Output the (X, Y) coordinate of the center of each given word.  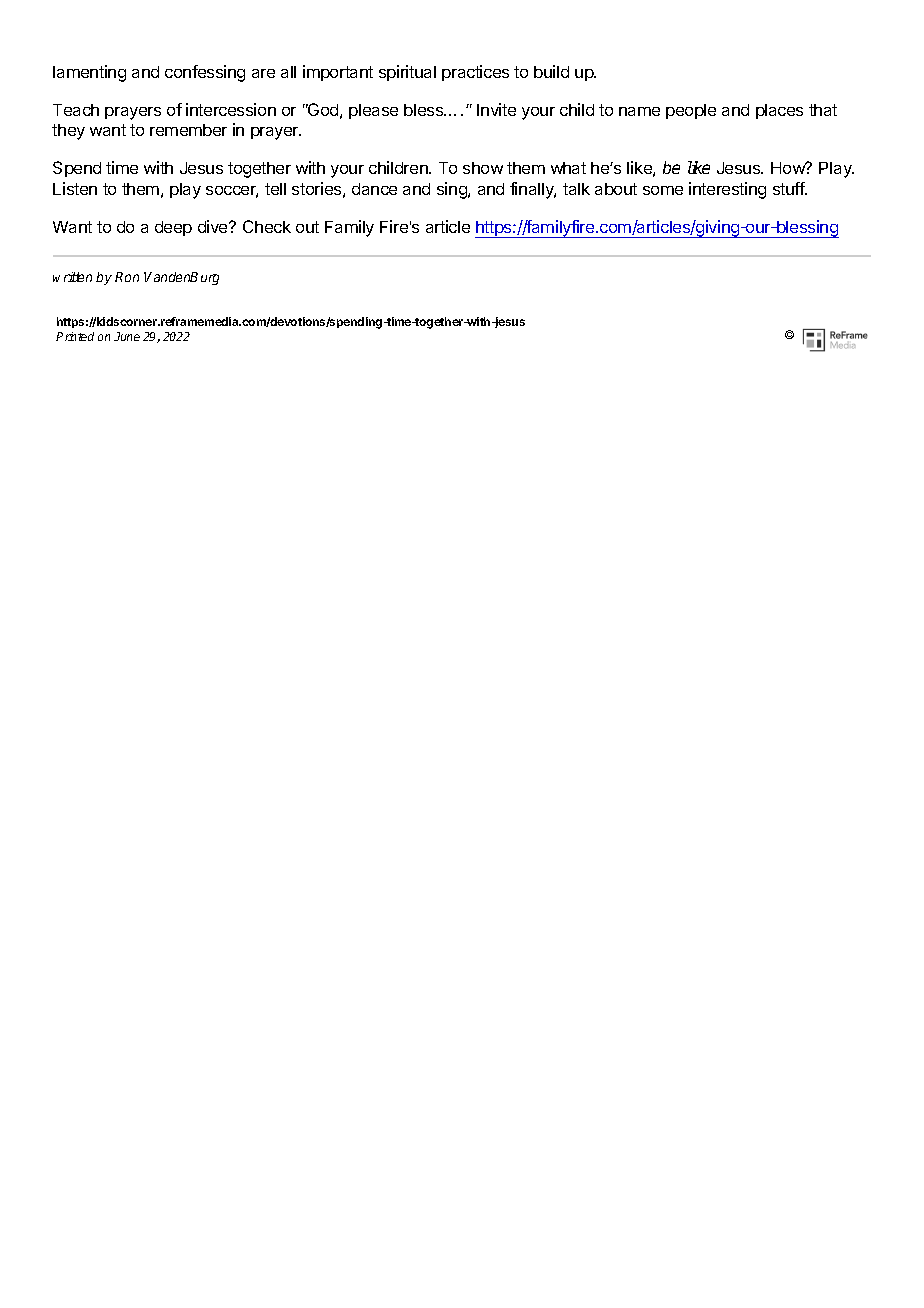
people (691, 111)
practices (475, 73)
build (551, 71)
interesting (727, 190)
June (127, 336)
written (72, 277)
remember (188, 130)
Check (267, 226)
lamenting (89, 73)
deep (173, 228)
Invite (496, 109)
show (483, 168)
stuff (790, 188)
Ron (127, 277)
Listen (75, 188)
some (663, 190)
